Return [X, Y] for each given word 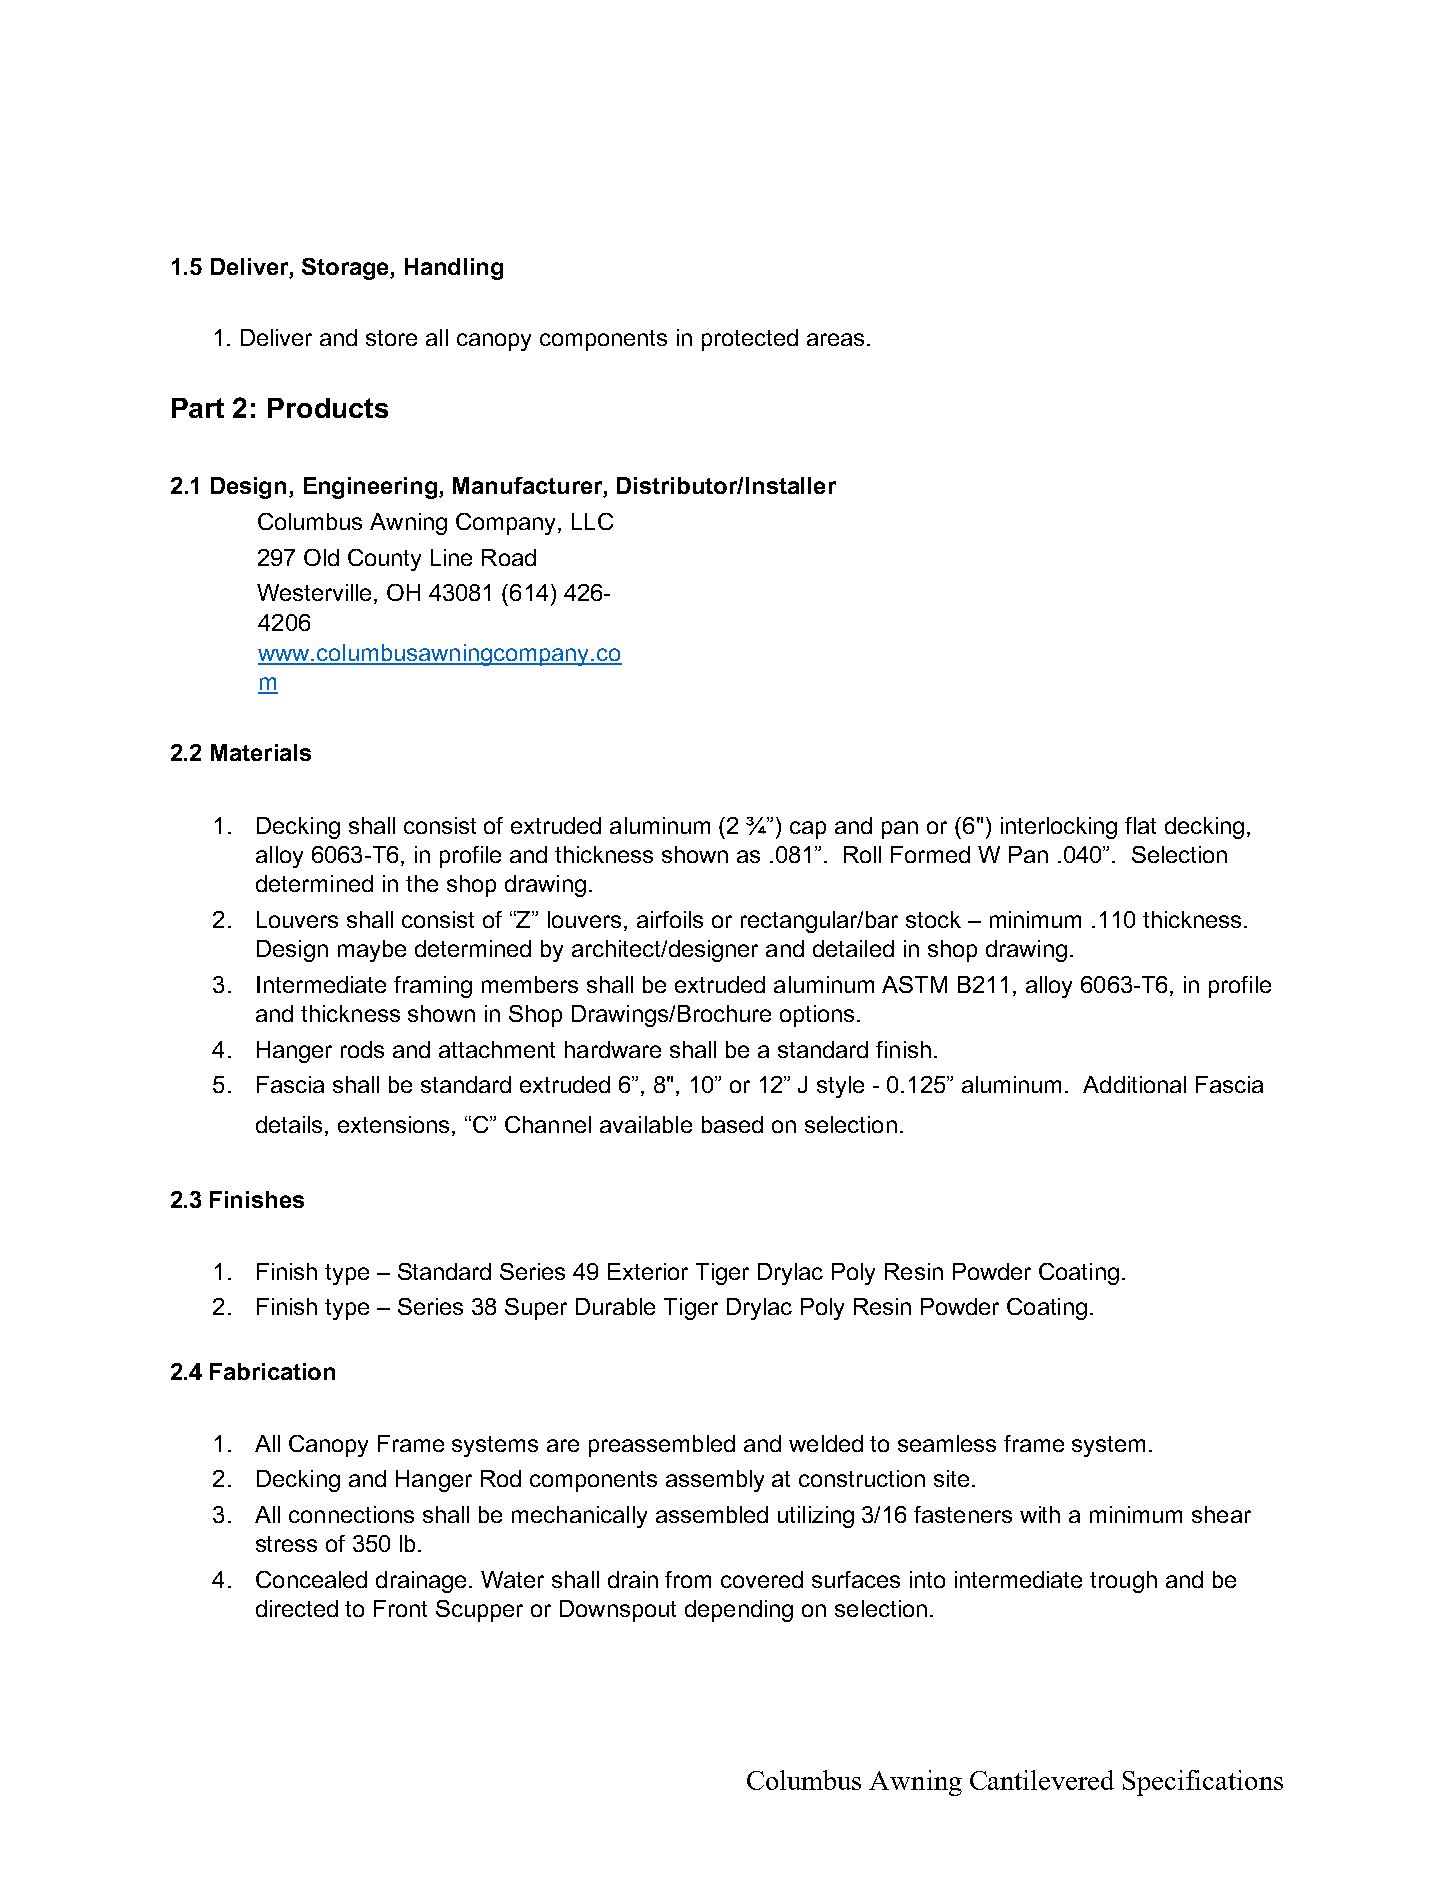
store [391, 338]
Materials [261, 752]
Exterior [648, 1271]
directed [297, 1608]
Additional [1134, 1084]
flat [1140, 825]
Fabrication [272, 1371]
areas [835, 339]
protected [750, 340]
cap [808, 830]
